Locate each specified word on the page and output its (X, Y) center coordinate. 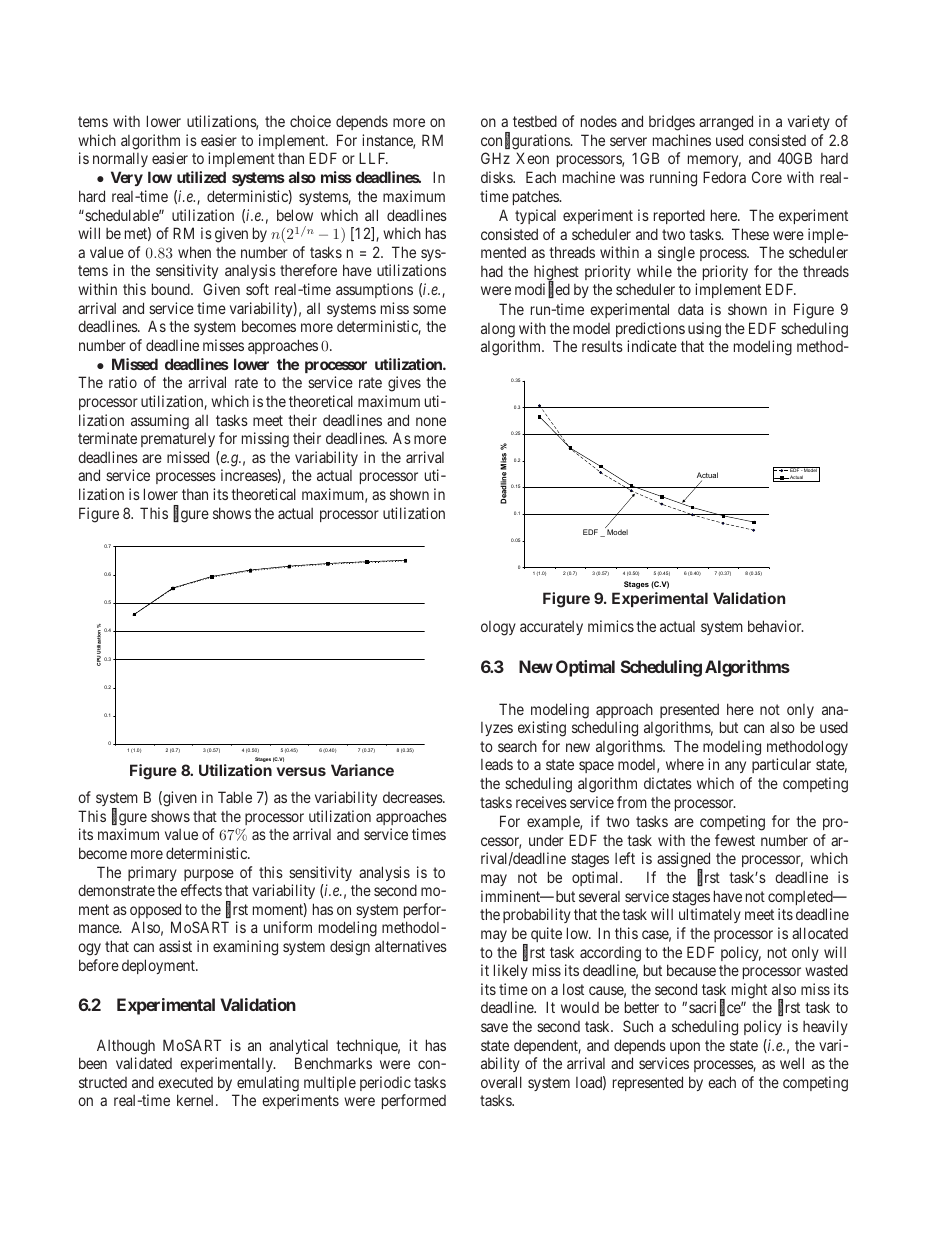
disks (497, 177)
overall (501, 1082)
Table (235, 797)
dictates (668, 783)
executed (185, 1082)
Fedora (724, 177)
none (431, 421)
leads (497, 764)
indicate (652, 346)
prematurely (178, 440)
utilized (201, 177)
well (792, 1063)
